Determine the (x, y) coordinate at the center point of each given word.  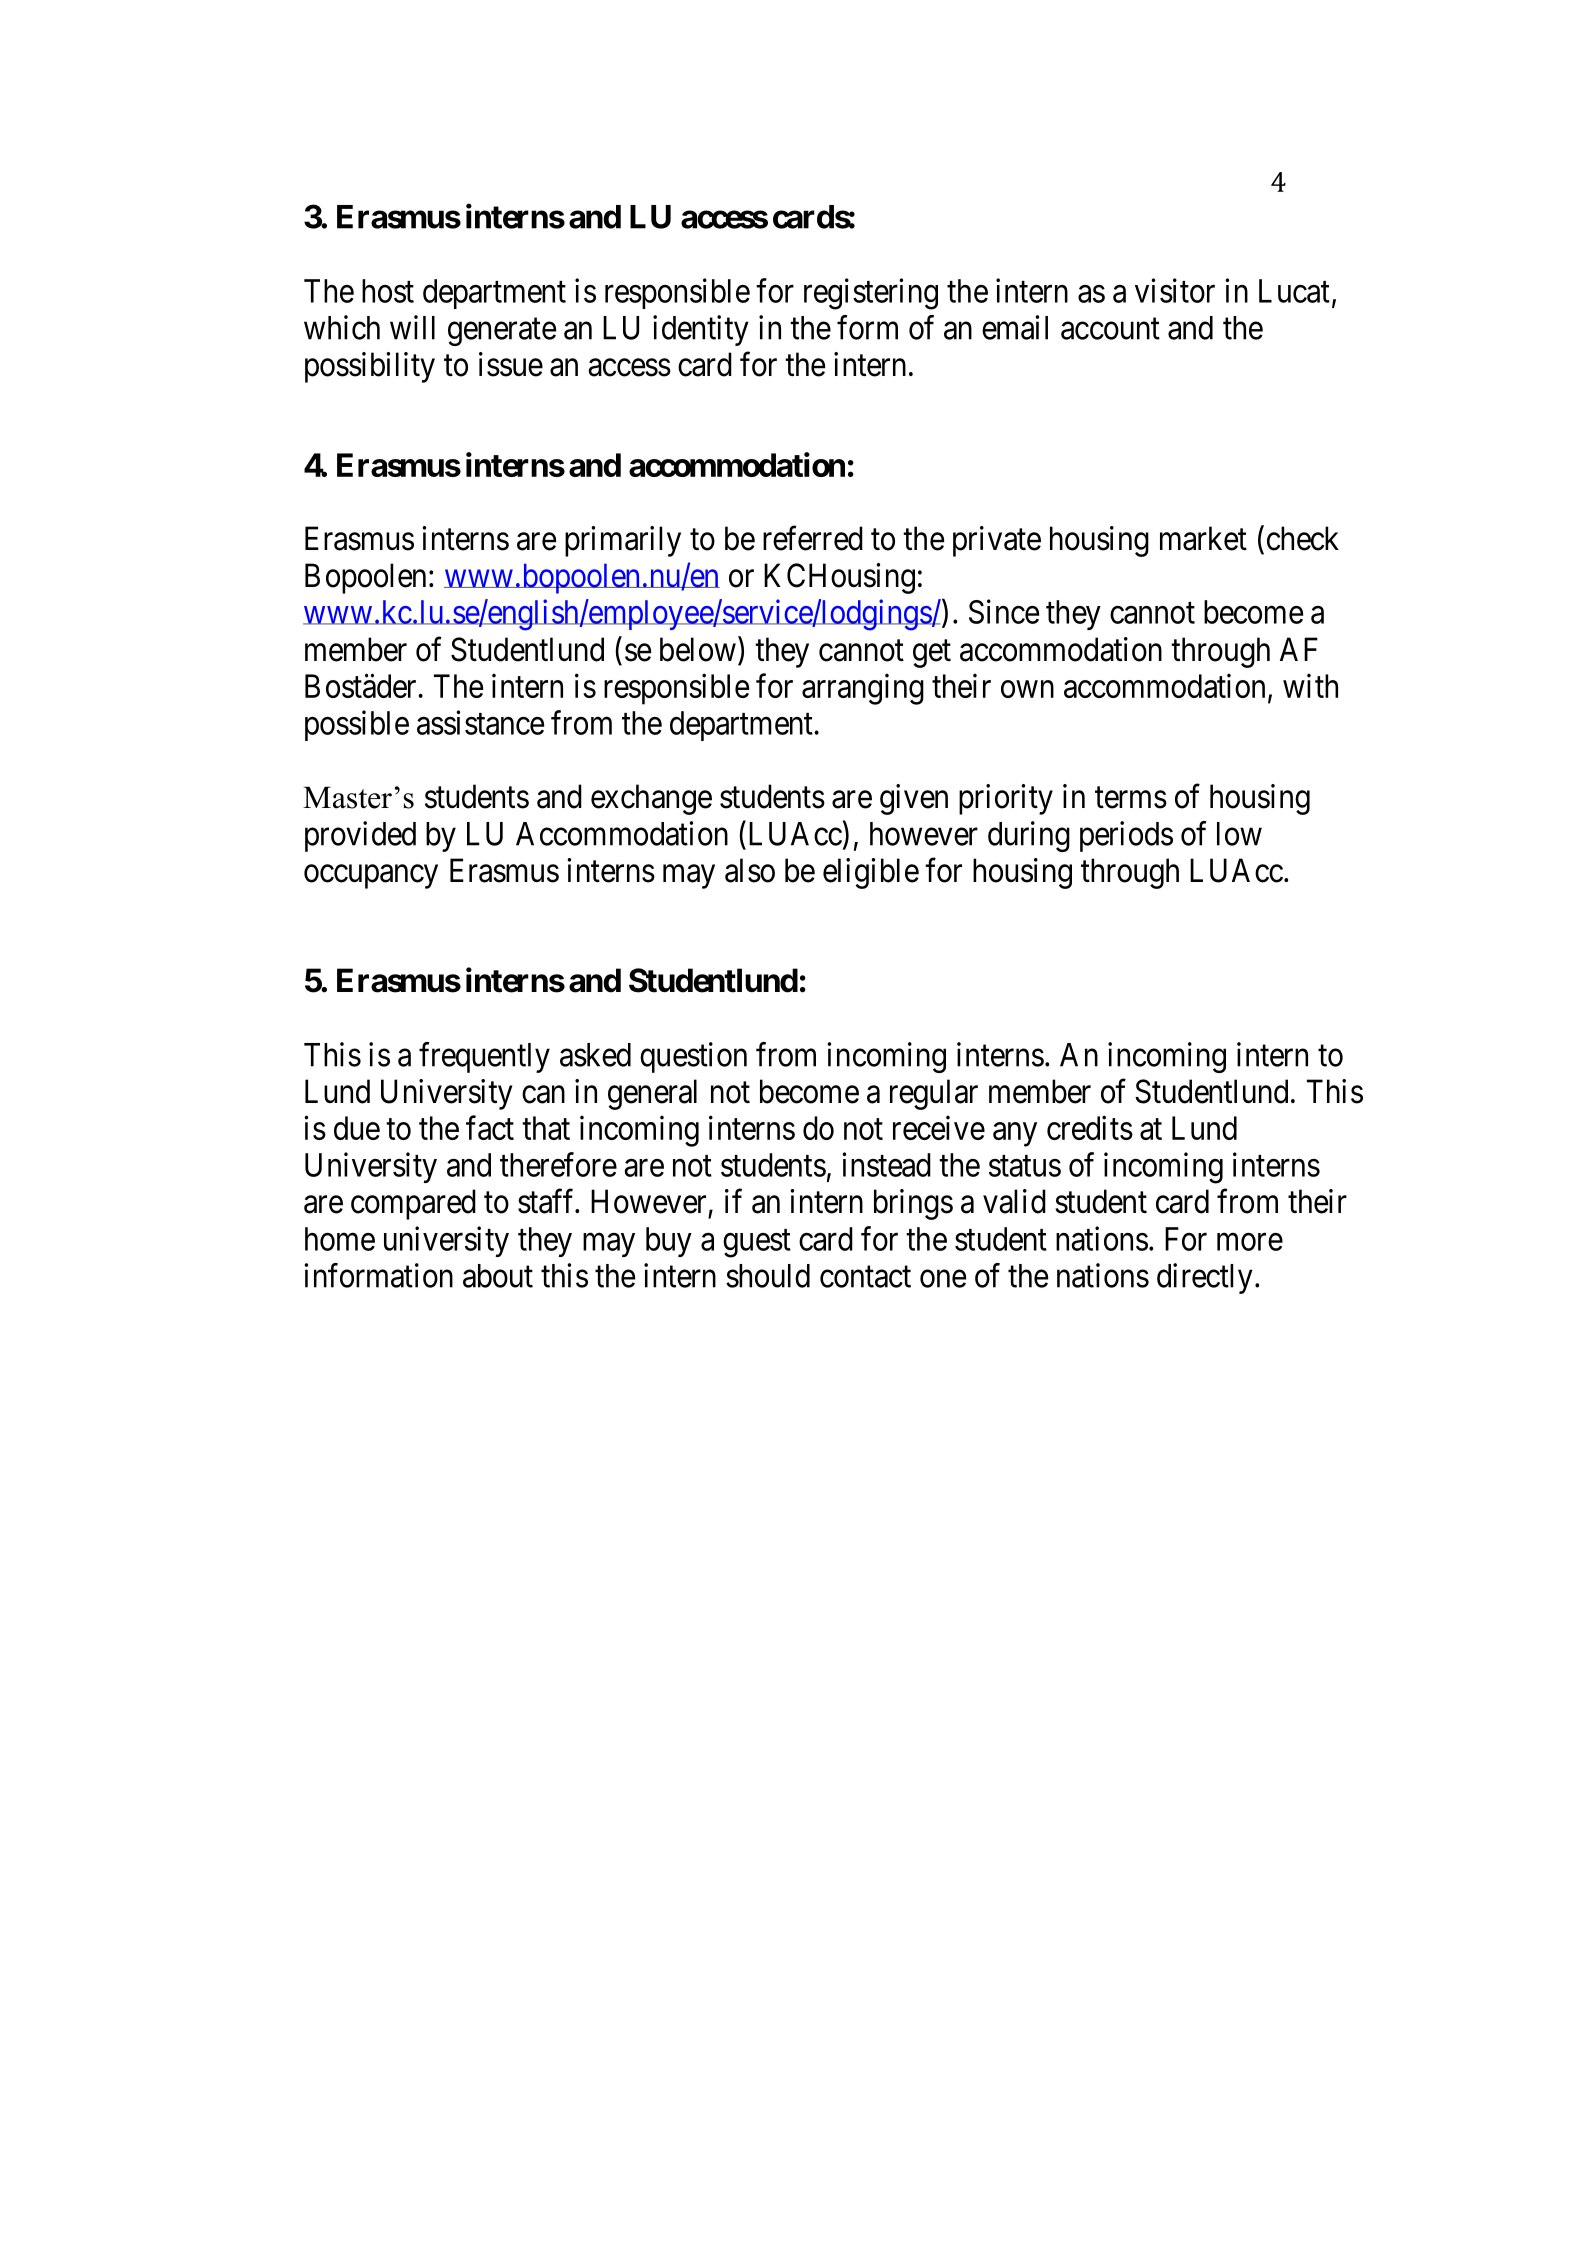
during (1029, 836)
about (498, 1276)
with (1310, 685)
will (412, 327)
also (750, 870)
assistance (480, 722)
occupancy (371, 877)
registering (871, 294)
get (932, 654)
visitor (1175, 290)
